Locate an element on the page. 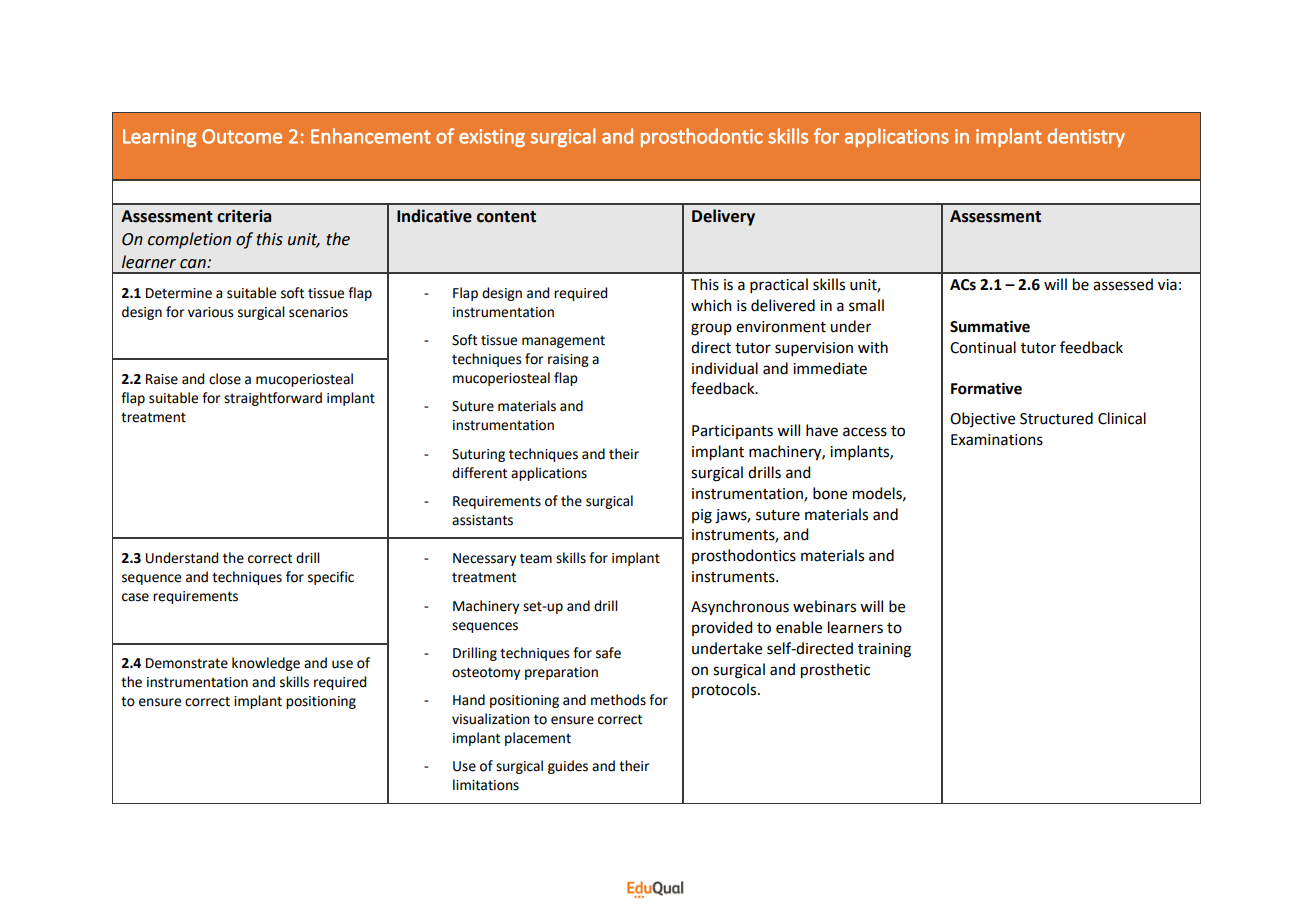  webinars is located at coordinates (824, 606).
